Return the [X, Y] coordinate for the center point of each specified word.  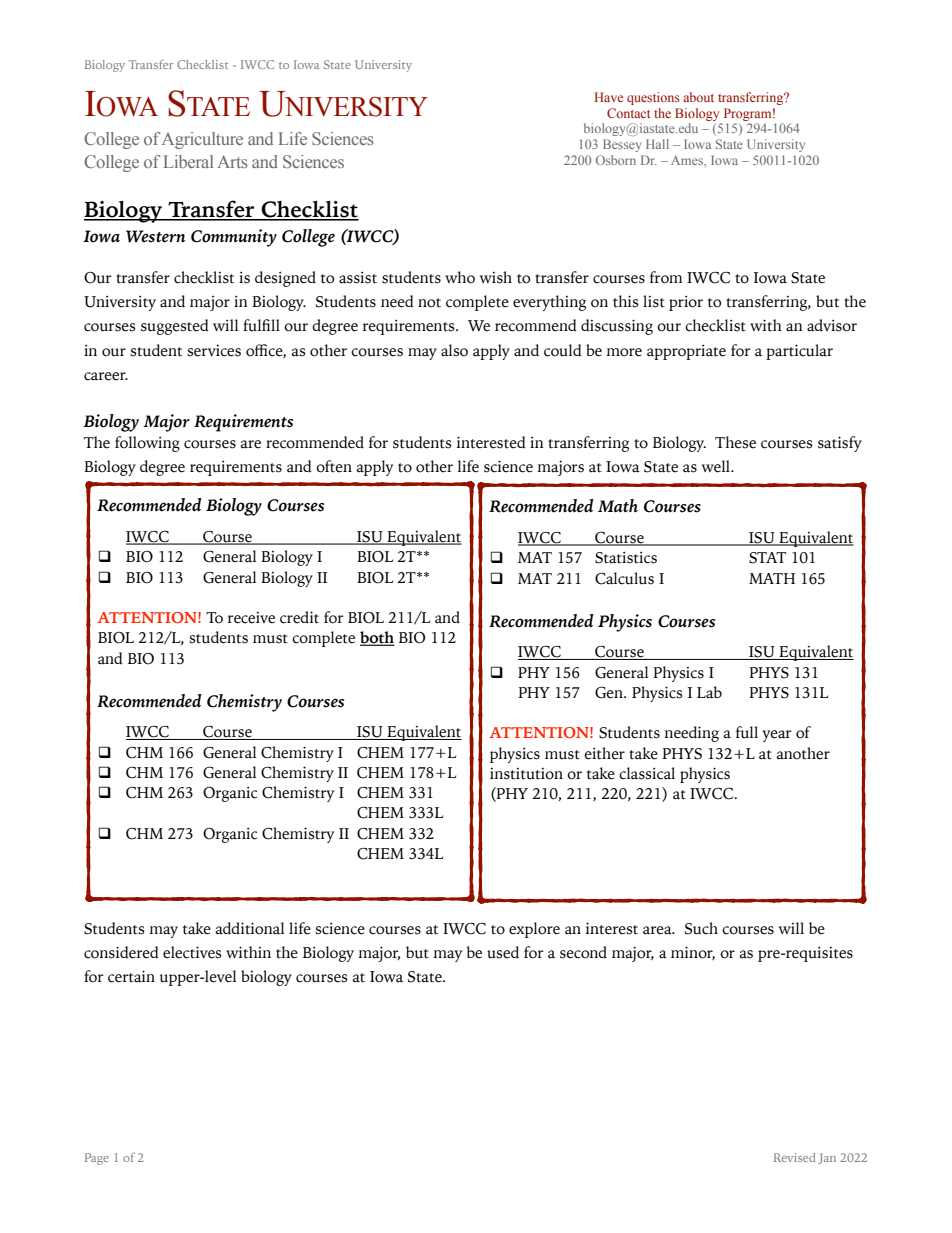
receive [251, 618]
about [698, 97]
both [377, 638]
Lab [709, 692]
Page [97, 1159]
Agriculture [202, 140]
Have [609, 97]
